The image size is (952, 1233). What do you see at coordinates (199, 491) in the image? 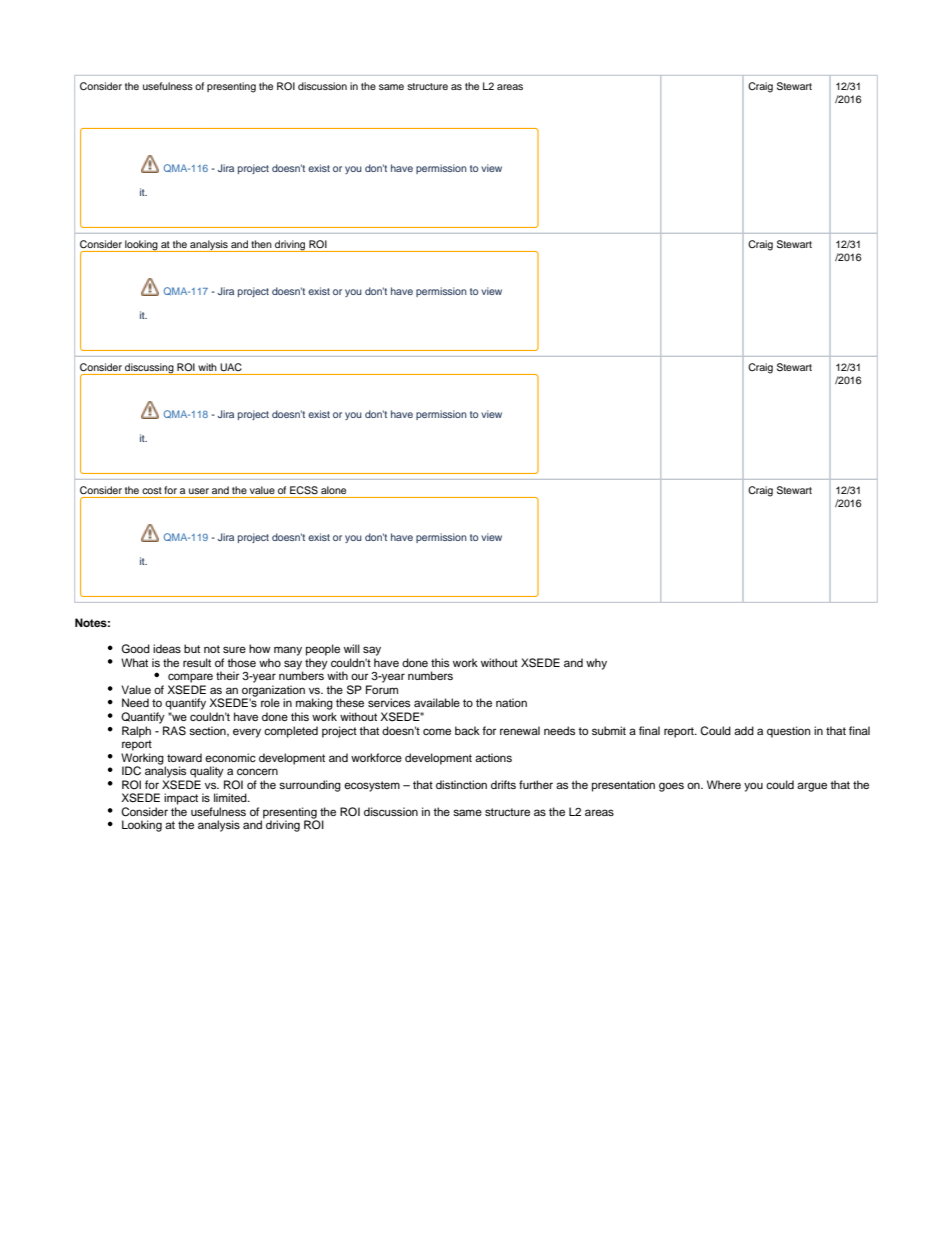
I see `user` at bounding box center [199, 491].
